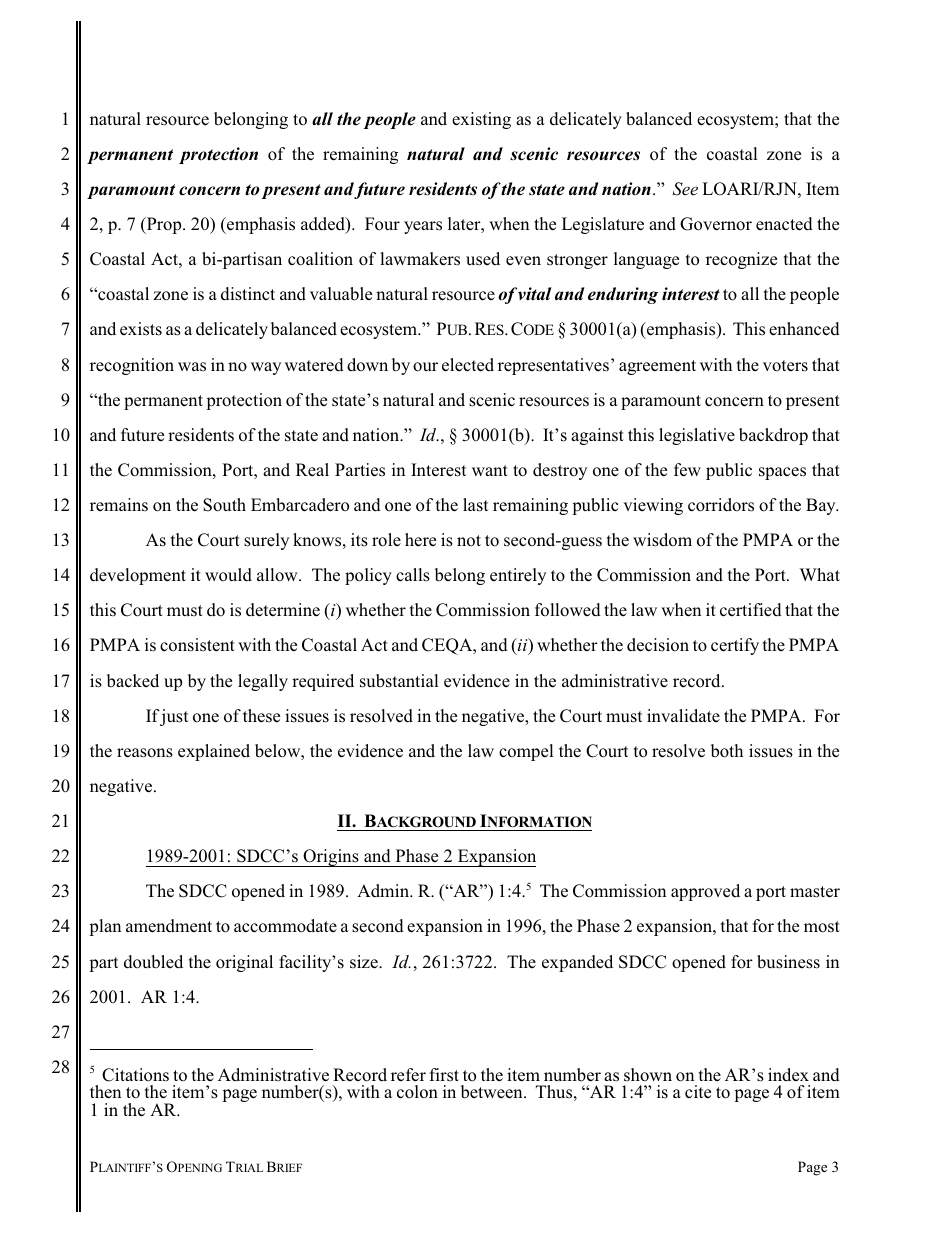 This page has height=1233, width=952. Describe the element at coordinates (705, 892) in the page. I see `approved` at that location.
